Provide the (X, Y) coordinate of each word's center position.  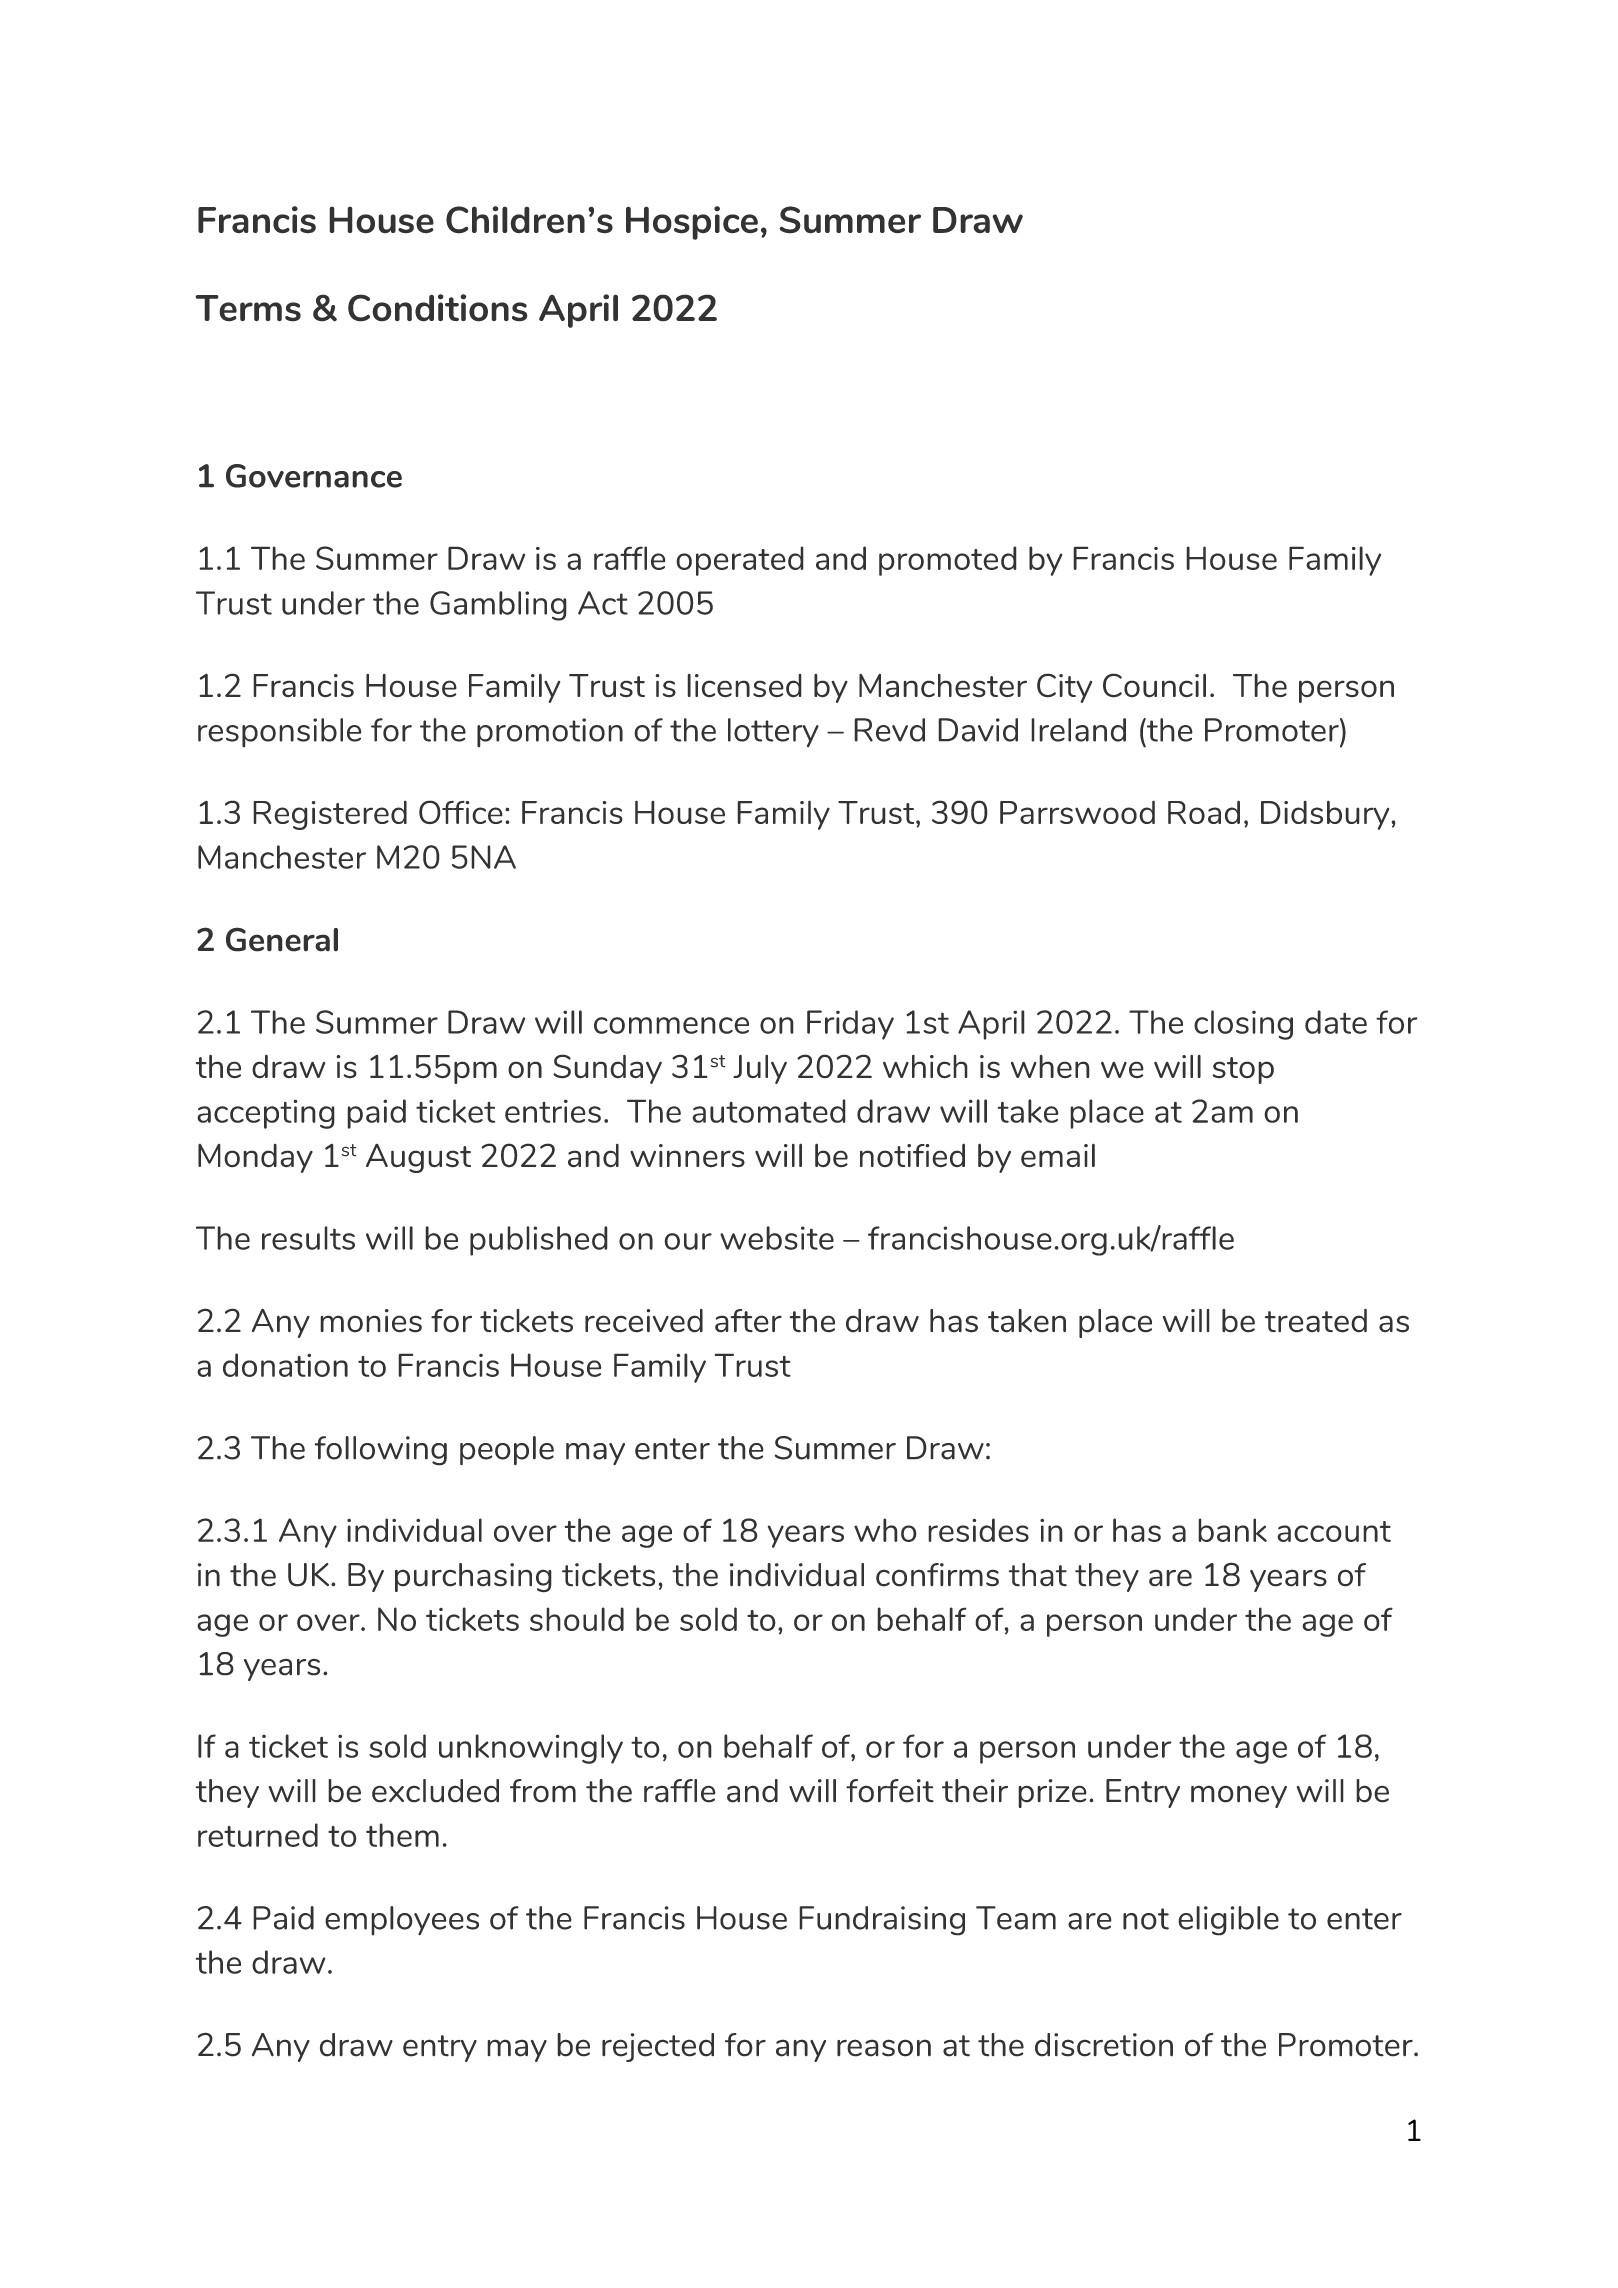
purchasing (473, 1578)
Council (1154, 685)
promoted (948, 561)
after (748, 1321)
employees (402, 1920)
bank (1232, 1530)
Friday (850, 1025)
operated (740, 561)
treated (1316, 1321)
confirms (937, 1575)
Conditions (438, 308)
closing (1243, 1025)
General (282, 939)
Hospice (692, 223)
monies (371, 1321)
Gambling (498, 606)
